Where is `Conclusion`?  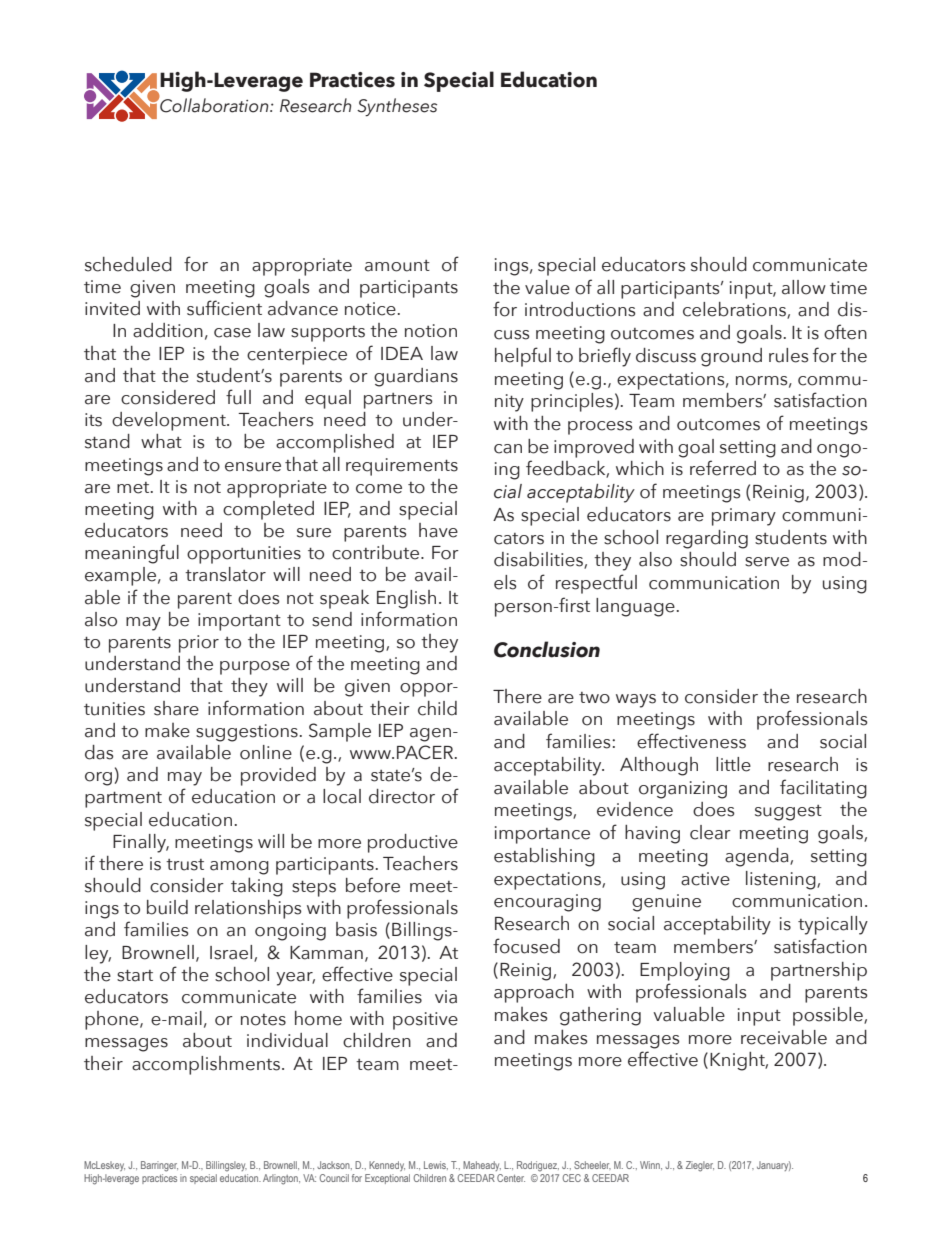 Conclusion is located at coordinates (547, 649).
